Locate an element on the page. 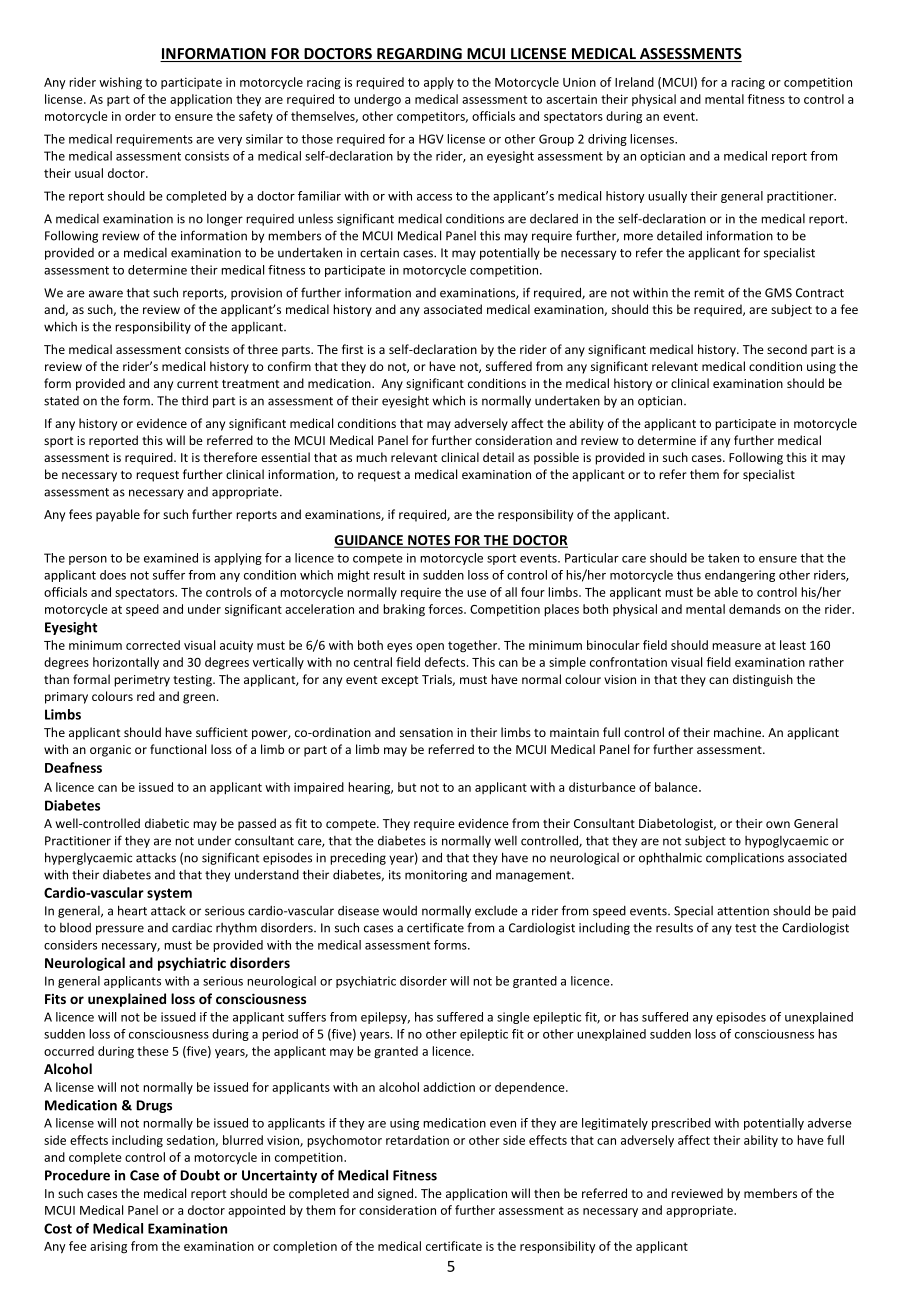 This page has width=924, height=1308. functional is located at coordinates (178, 749).
